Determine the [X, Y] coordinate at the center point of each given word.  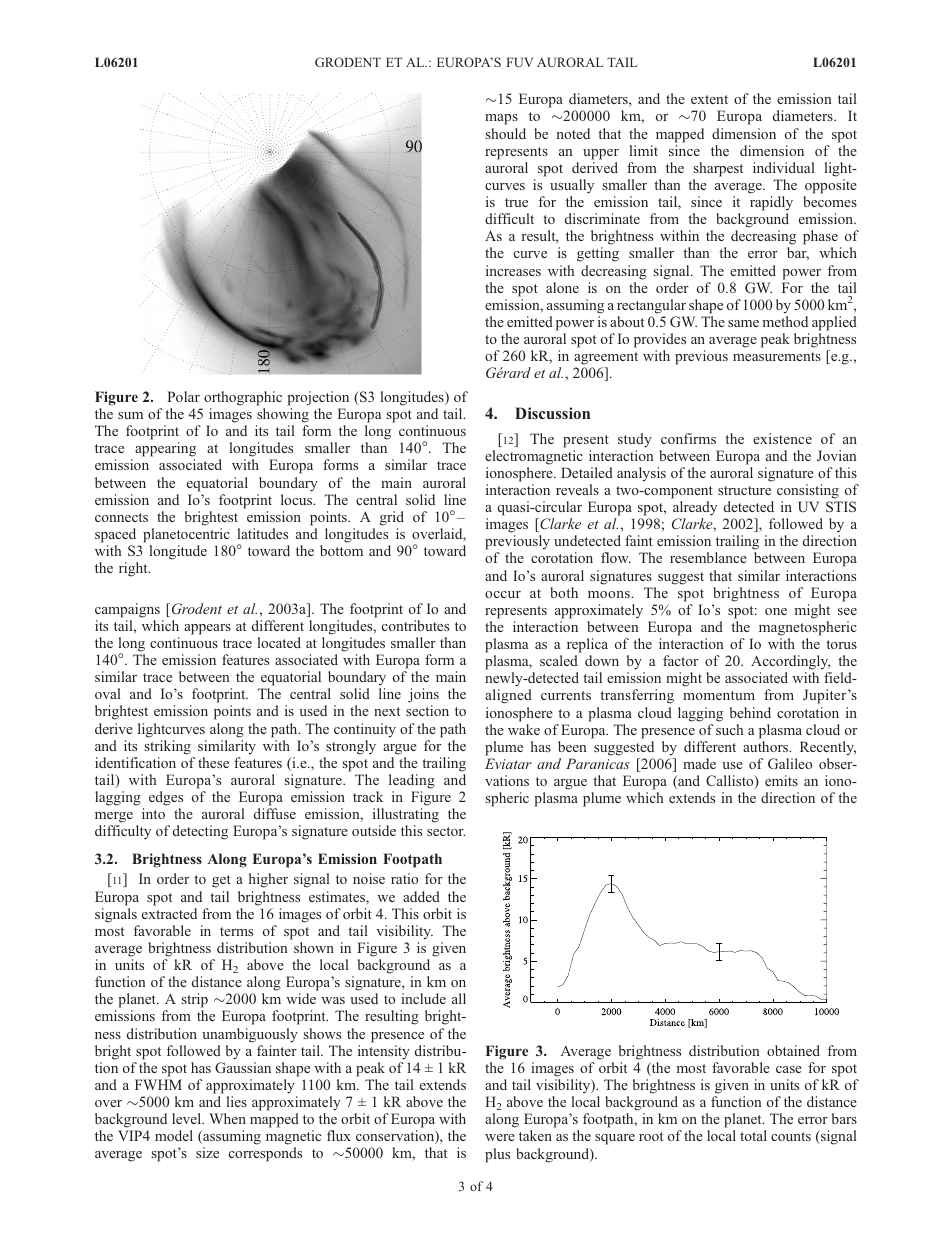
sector [446, 831]
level [188, 1118]
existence [782, 438]
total [753, 1135]
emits [781, 780]
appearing [165, 451]
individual [784, 167]
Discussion [552, 413]
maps [501, 119]
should [506, 133]
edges [166, 798]
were [500, 1137]
